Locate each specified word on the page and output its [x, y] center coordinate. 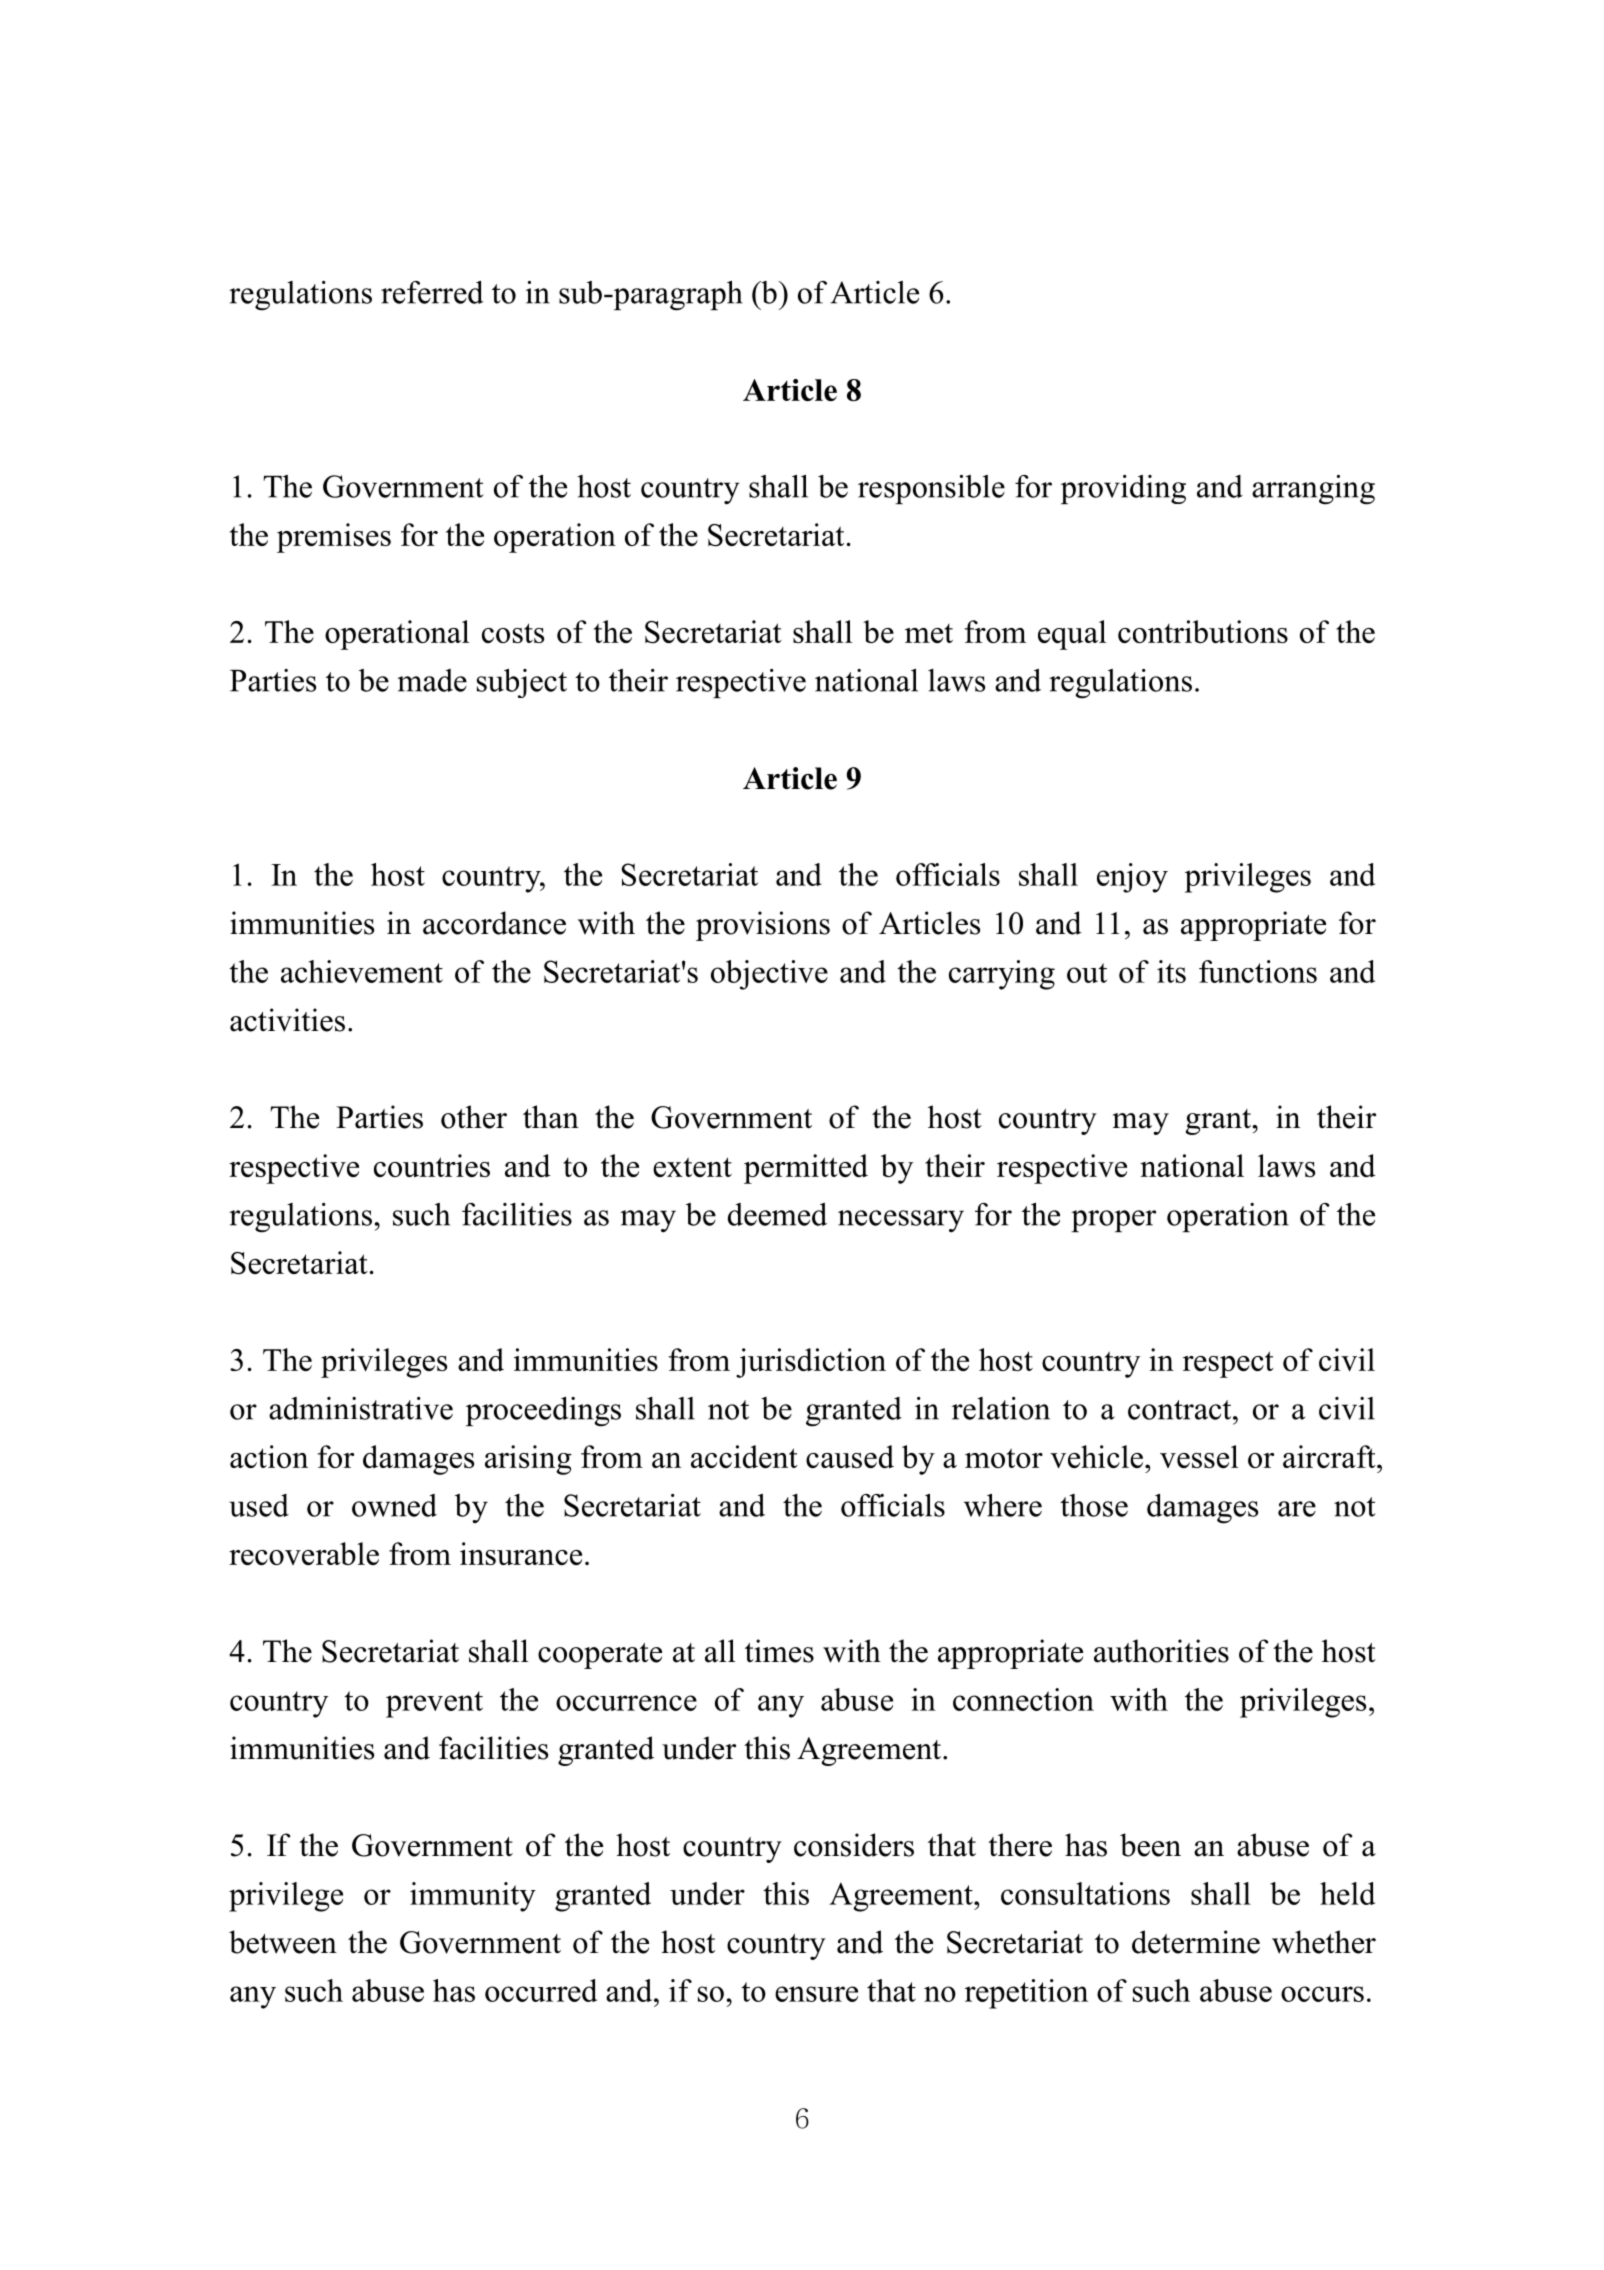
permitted [806, 1169]
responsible [931, 489]
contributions [1203, 631]
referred [432, 292]
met [929, 633]
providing [1123, 489]
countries [432, 1165]
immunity [473, 1897]
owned [394, 1505]
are [1297, 1509]
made [432, 680]
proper [1113, 1221]
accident [744, 1456]
